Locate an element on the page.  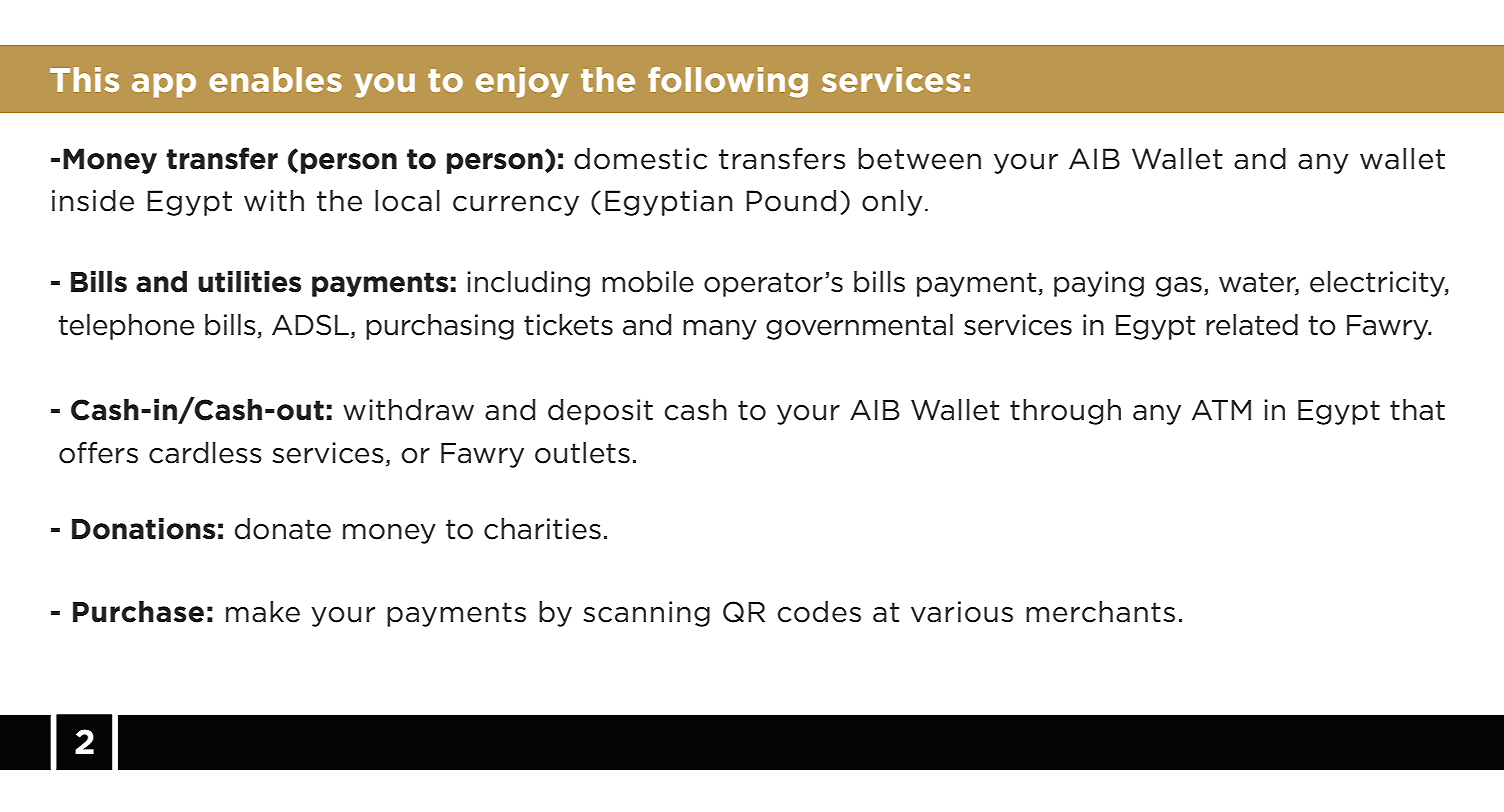
ATM is located at coordinates (1221, 409).
